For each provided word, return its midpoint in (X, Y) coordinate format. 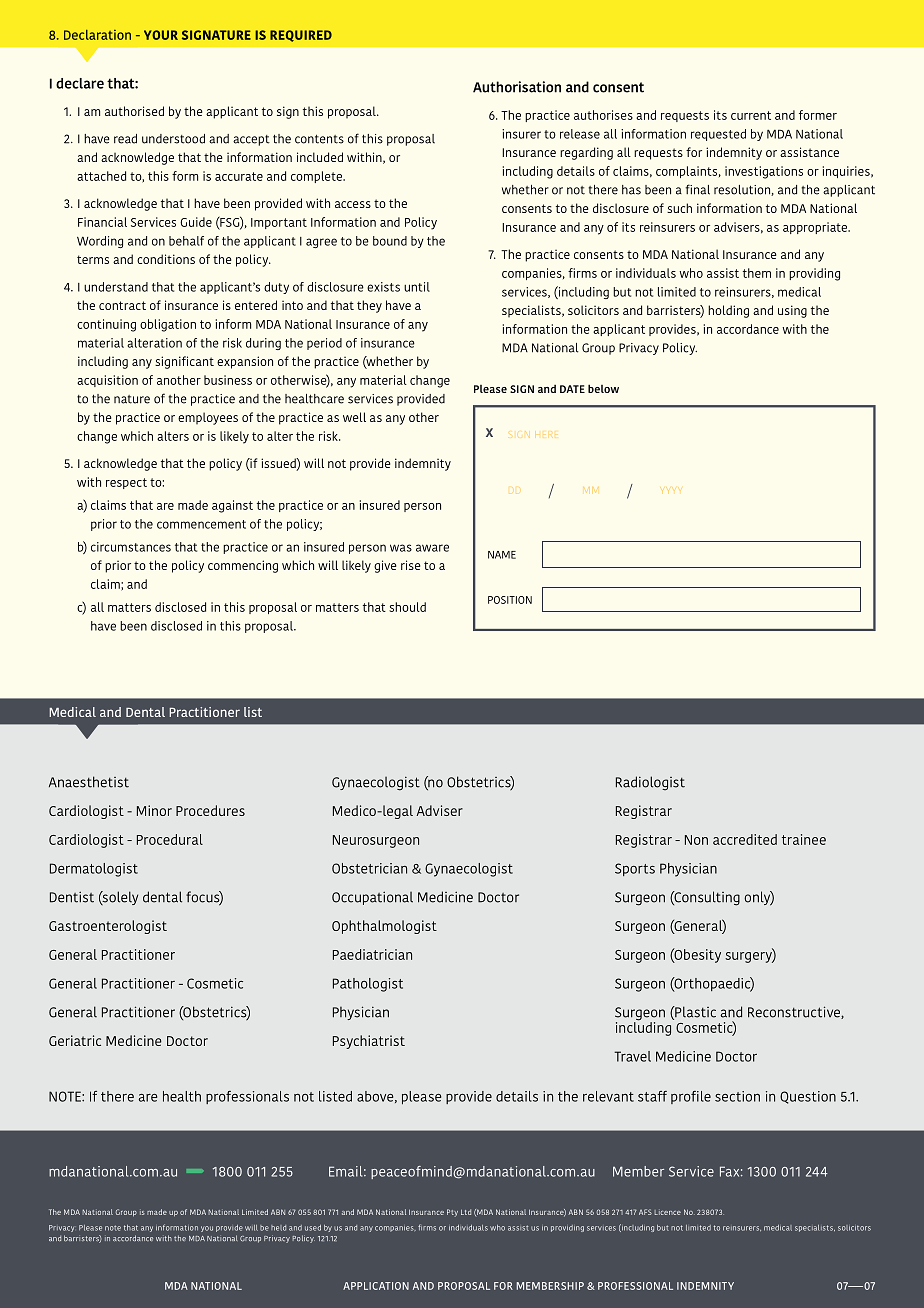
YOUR (161, 35)
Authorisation (517, 87)
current (751, 115)
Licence (668, 1212)
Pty (452, 1213)
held (278, 1228)
